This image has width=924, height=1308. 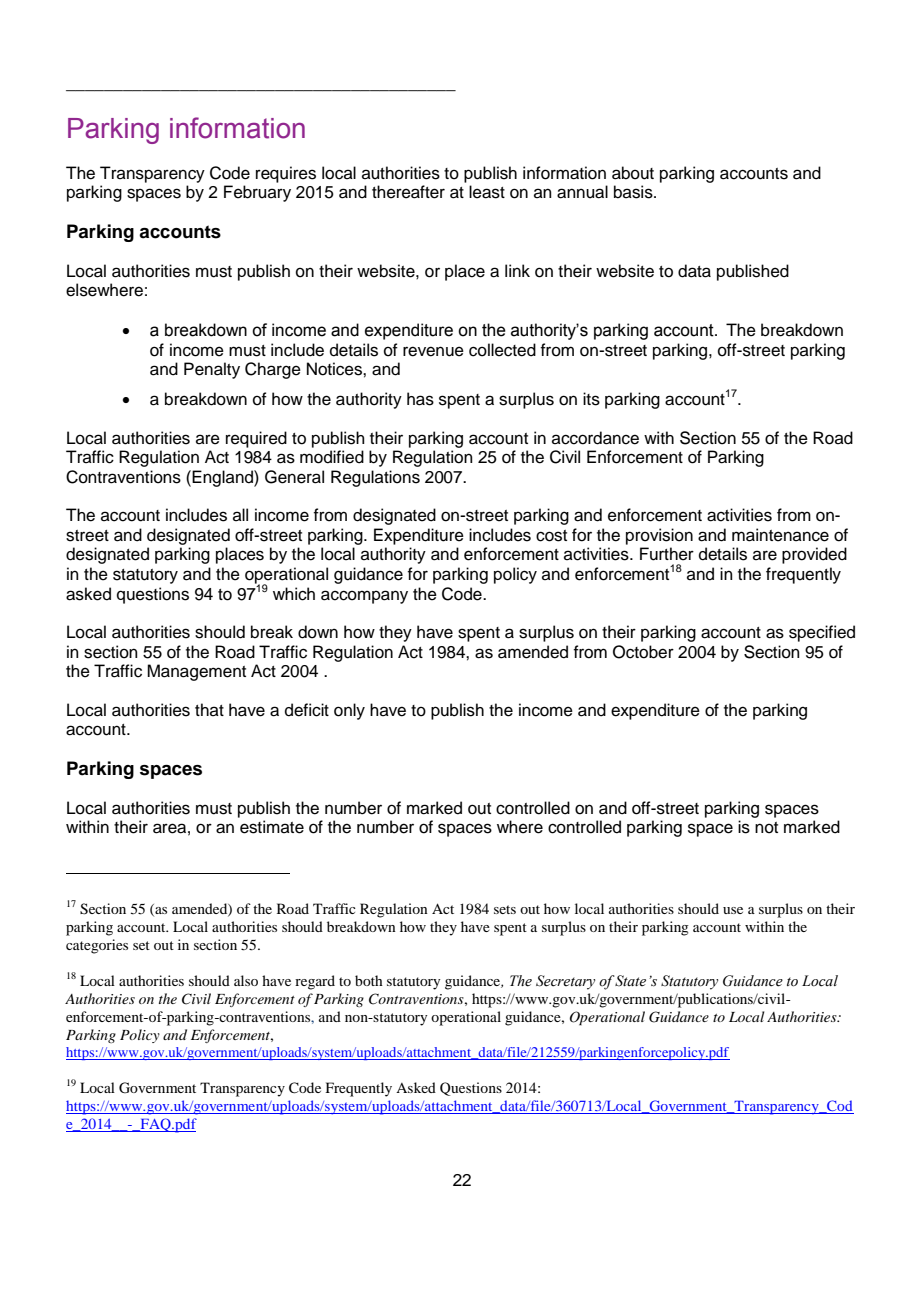 What do you see at coordinates (212, 370) in the image?
I see `Penalty` at bounding box center [212, 370].
